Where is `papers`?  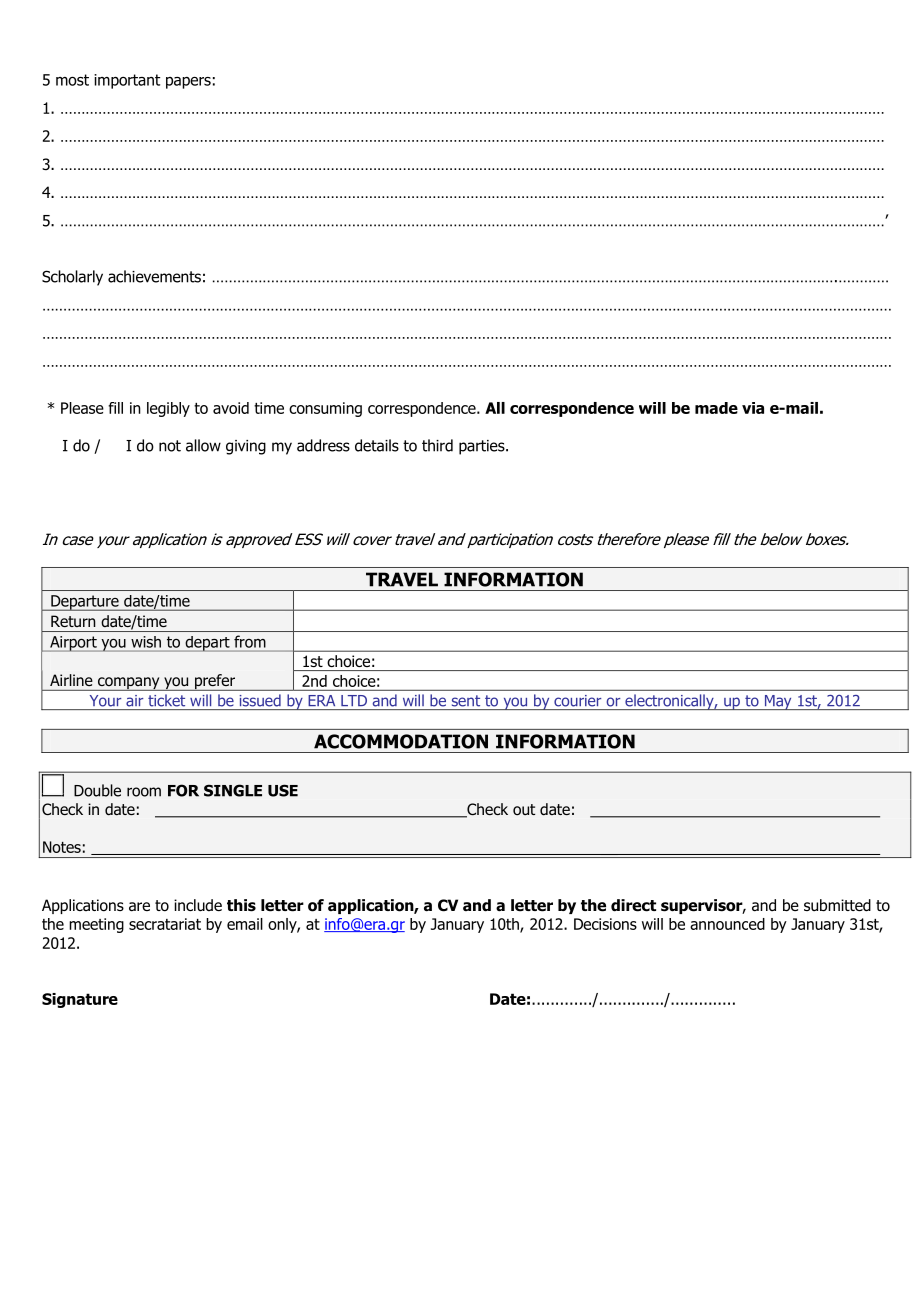
papers is located at coordinates (188, 83).
